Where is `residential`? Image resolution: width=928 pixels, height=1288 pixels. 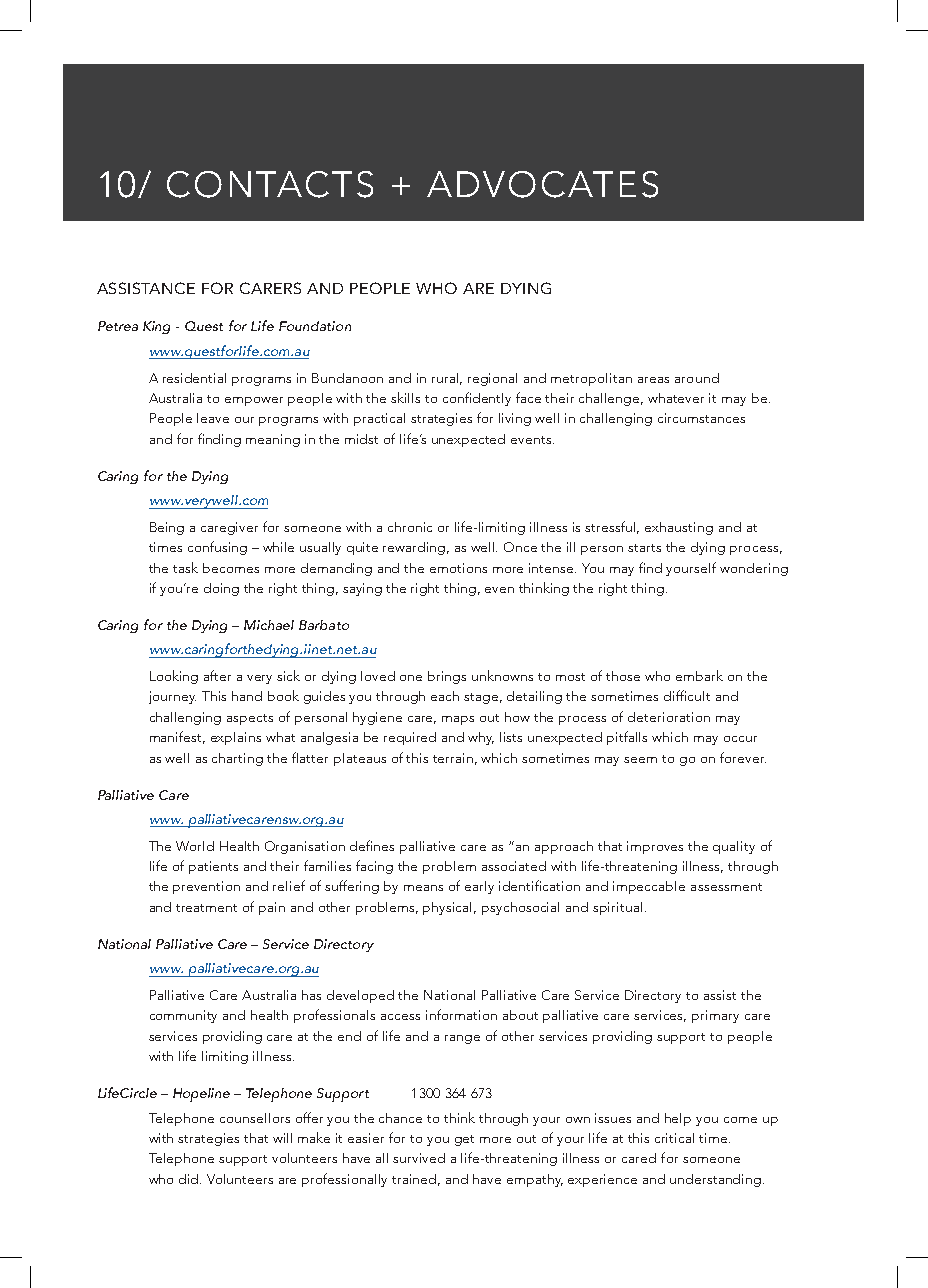 residential is located at coordinates (194, 378).
